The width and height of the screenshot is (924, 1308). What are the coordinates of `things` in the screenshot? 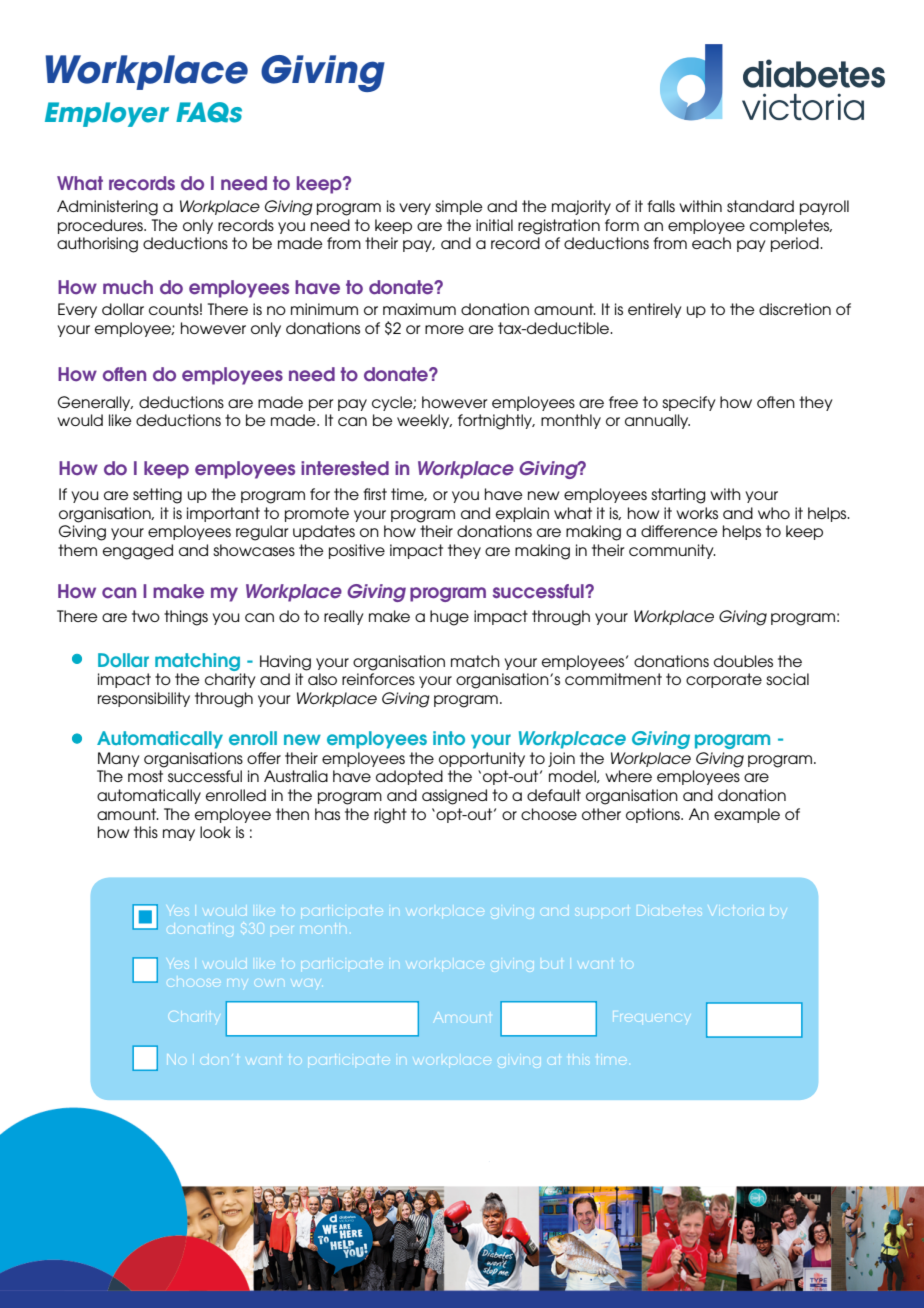 It's located at (186, 618).
